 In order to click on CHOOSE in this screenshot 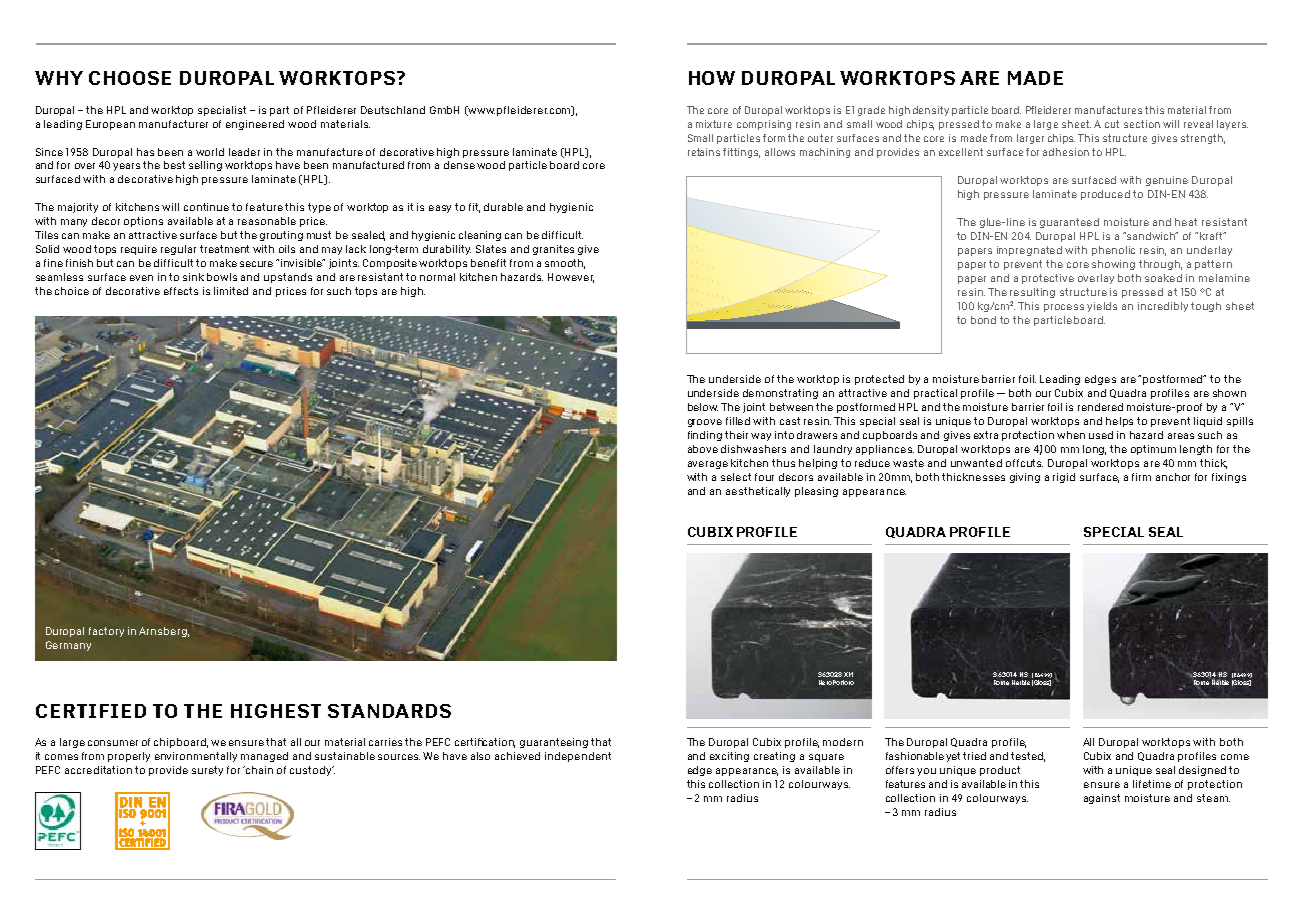, I will do `click(130, 78)`.
